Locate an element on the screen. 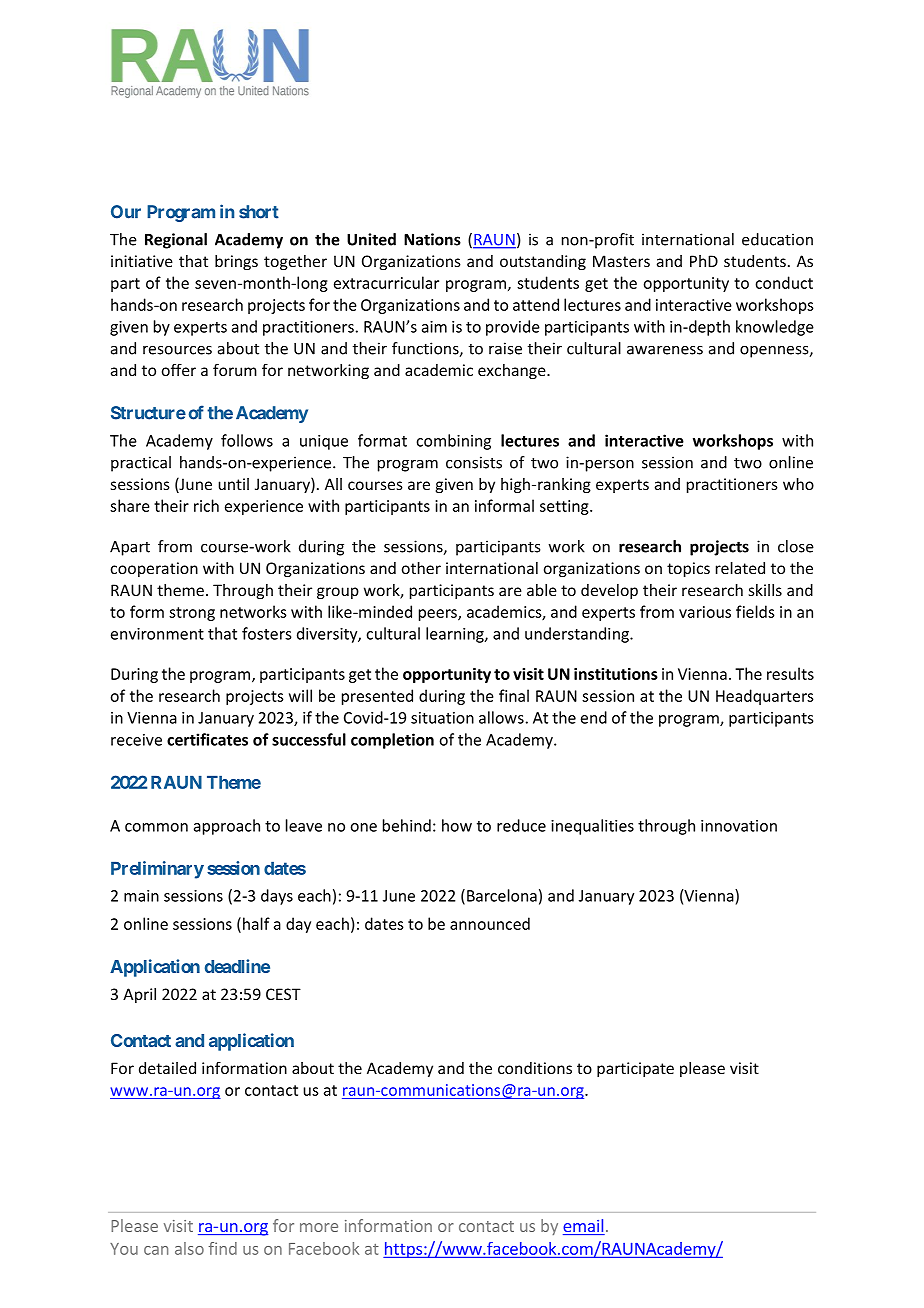 This screenshot has width=924, height=1308. Nations is located at coordinates (432, 239).
